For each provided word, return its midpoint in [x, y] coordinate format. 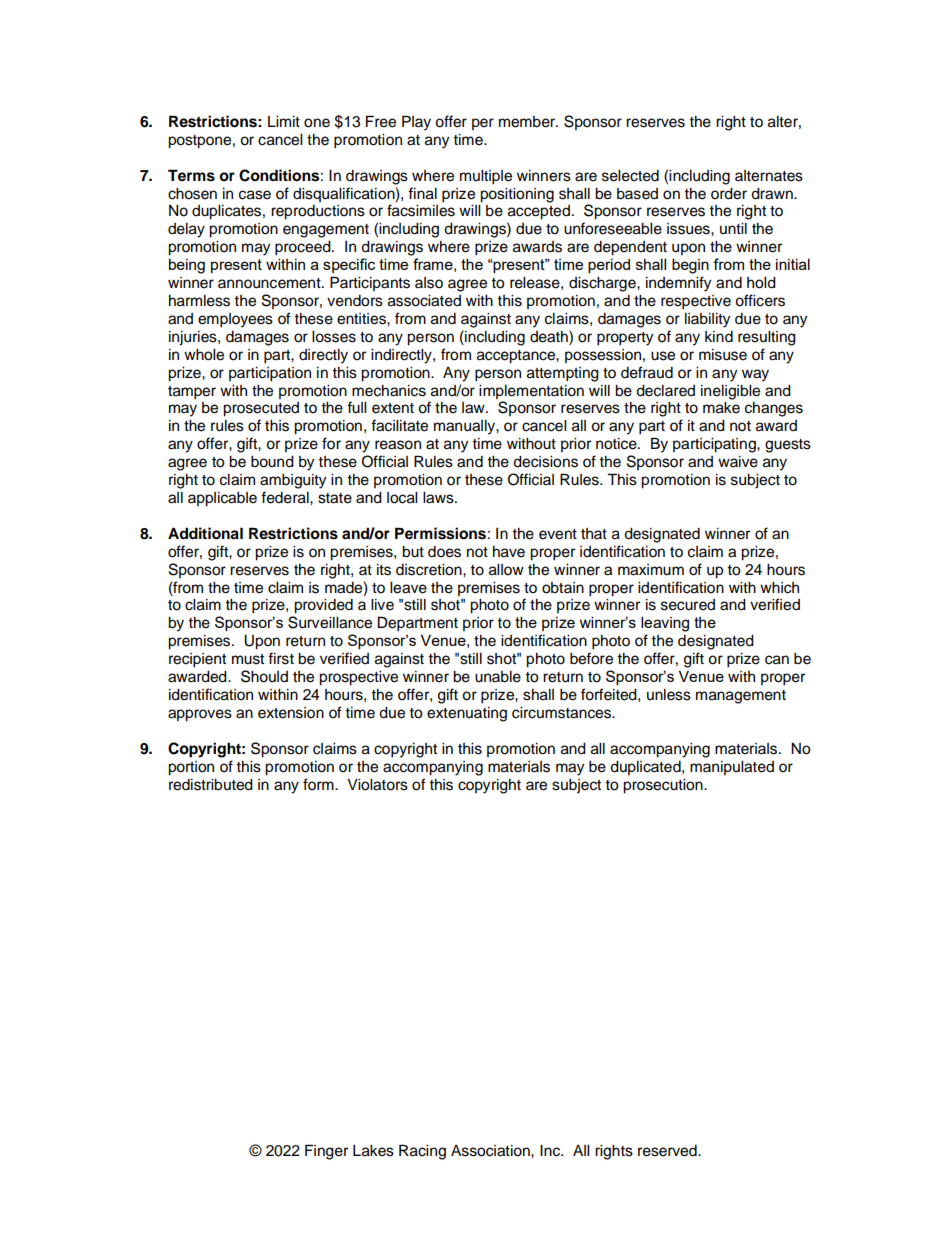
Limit [284, 121]
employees [235, 320]
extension [291, 713]
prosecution [664, 786]
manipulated [732, 768]
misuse [723, 355]
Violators [377, 785]
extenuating [467, 714]
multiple [486, 177]
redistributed [211, 785]
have [509, 552]
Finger [326, 1152]
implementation [531, 392]
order [729, 194]
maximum [651, 570]
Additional [205, 533]
